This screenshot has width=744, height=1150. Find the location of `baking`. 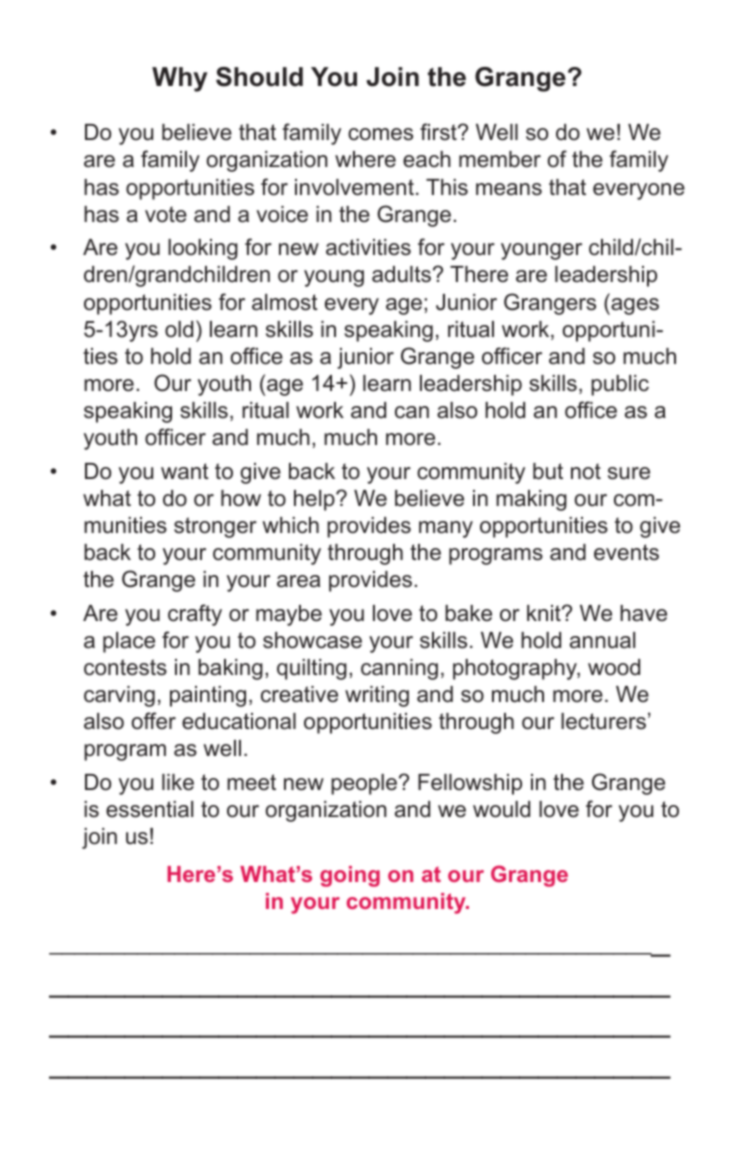

baking is located at coordinates (230, 669).
